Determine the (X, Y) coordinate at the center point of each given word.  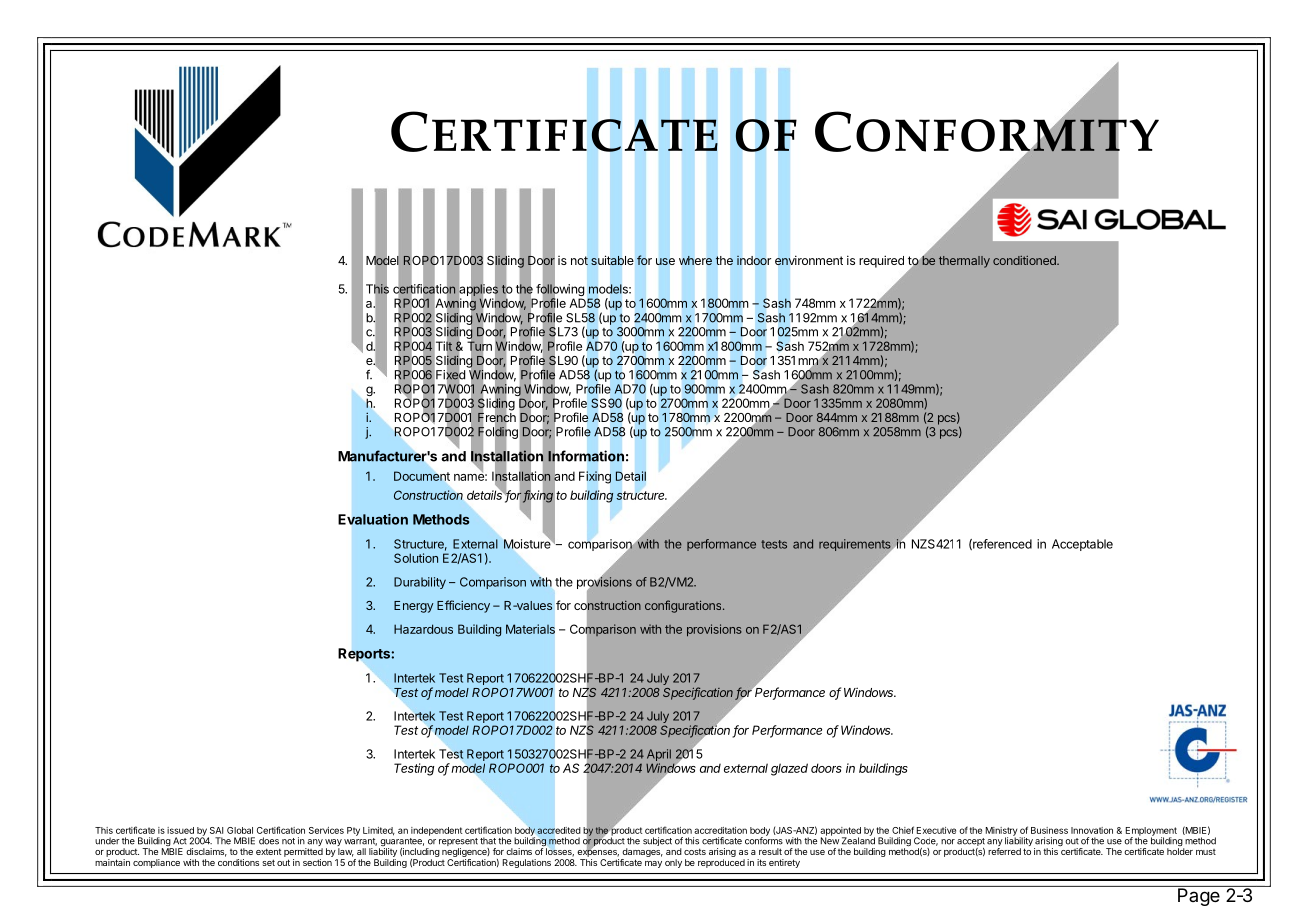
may (653, 864)
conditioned (1025, 260)
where (695, 260)
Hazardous (423, 629)
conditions (238, 862)
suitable (612, 260)
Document (422, 476)
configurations (684, 606)
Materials (530, 629)
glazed (789, 769)
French (497, 417)
